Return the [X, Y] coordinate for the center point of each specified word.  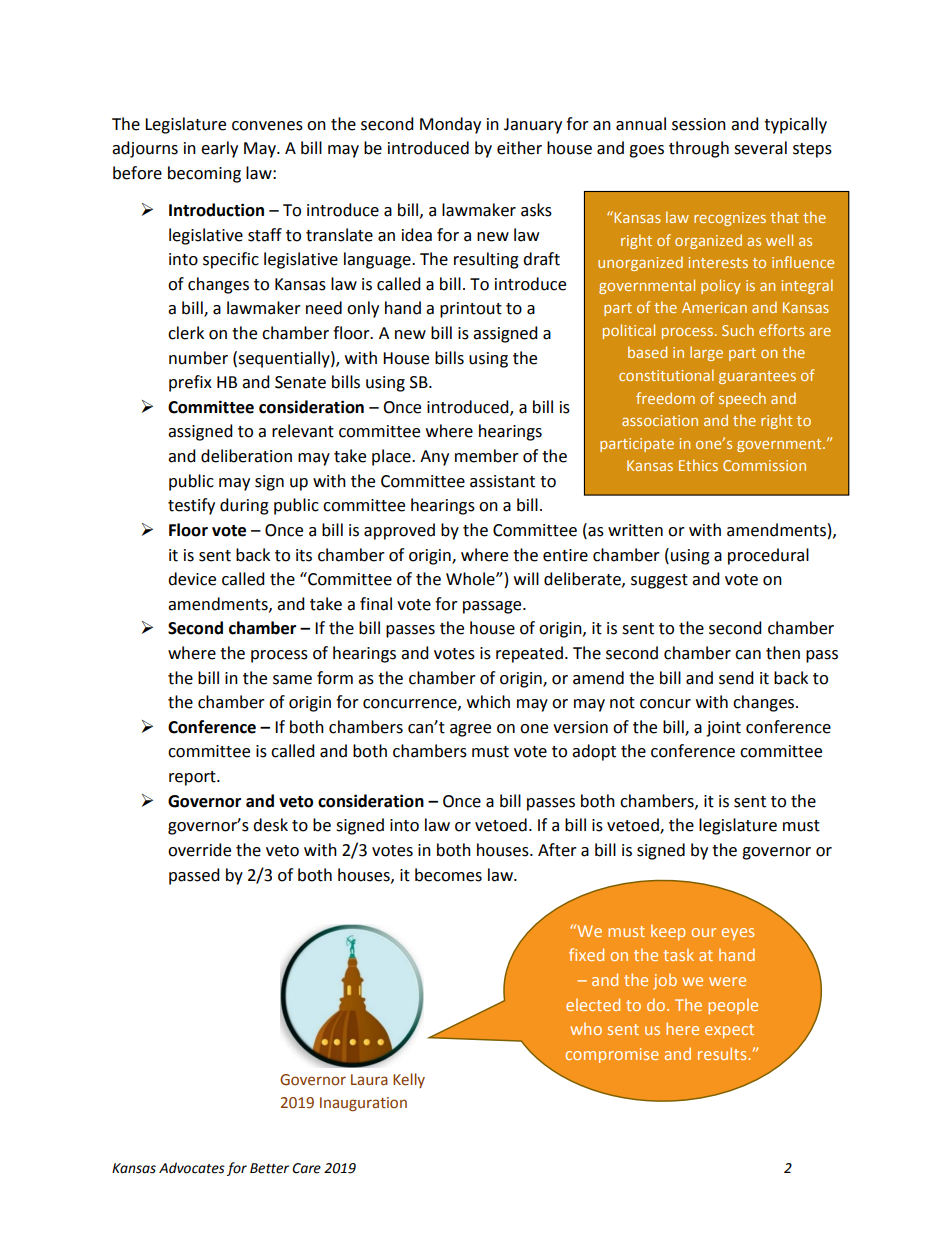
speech [742, 399]
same [292, 680]
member [487, 456]
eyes [738, 934]
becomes [448, 875]
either [519, 148]
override [199, 850]
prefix [190, 383]
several [760, 148]
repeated [529, 654]
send [736, 678]
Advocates [192, 1168]
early [219, 149]
